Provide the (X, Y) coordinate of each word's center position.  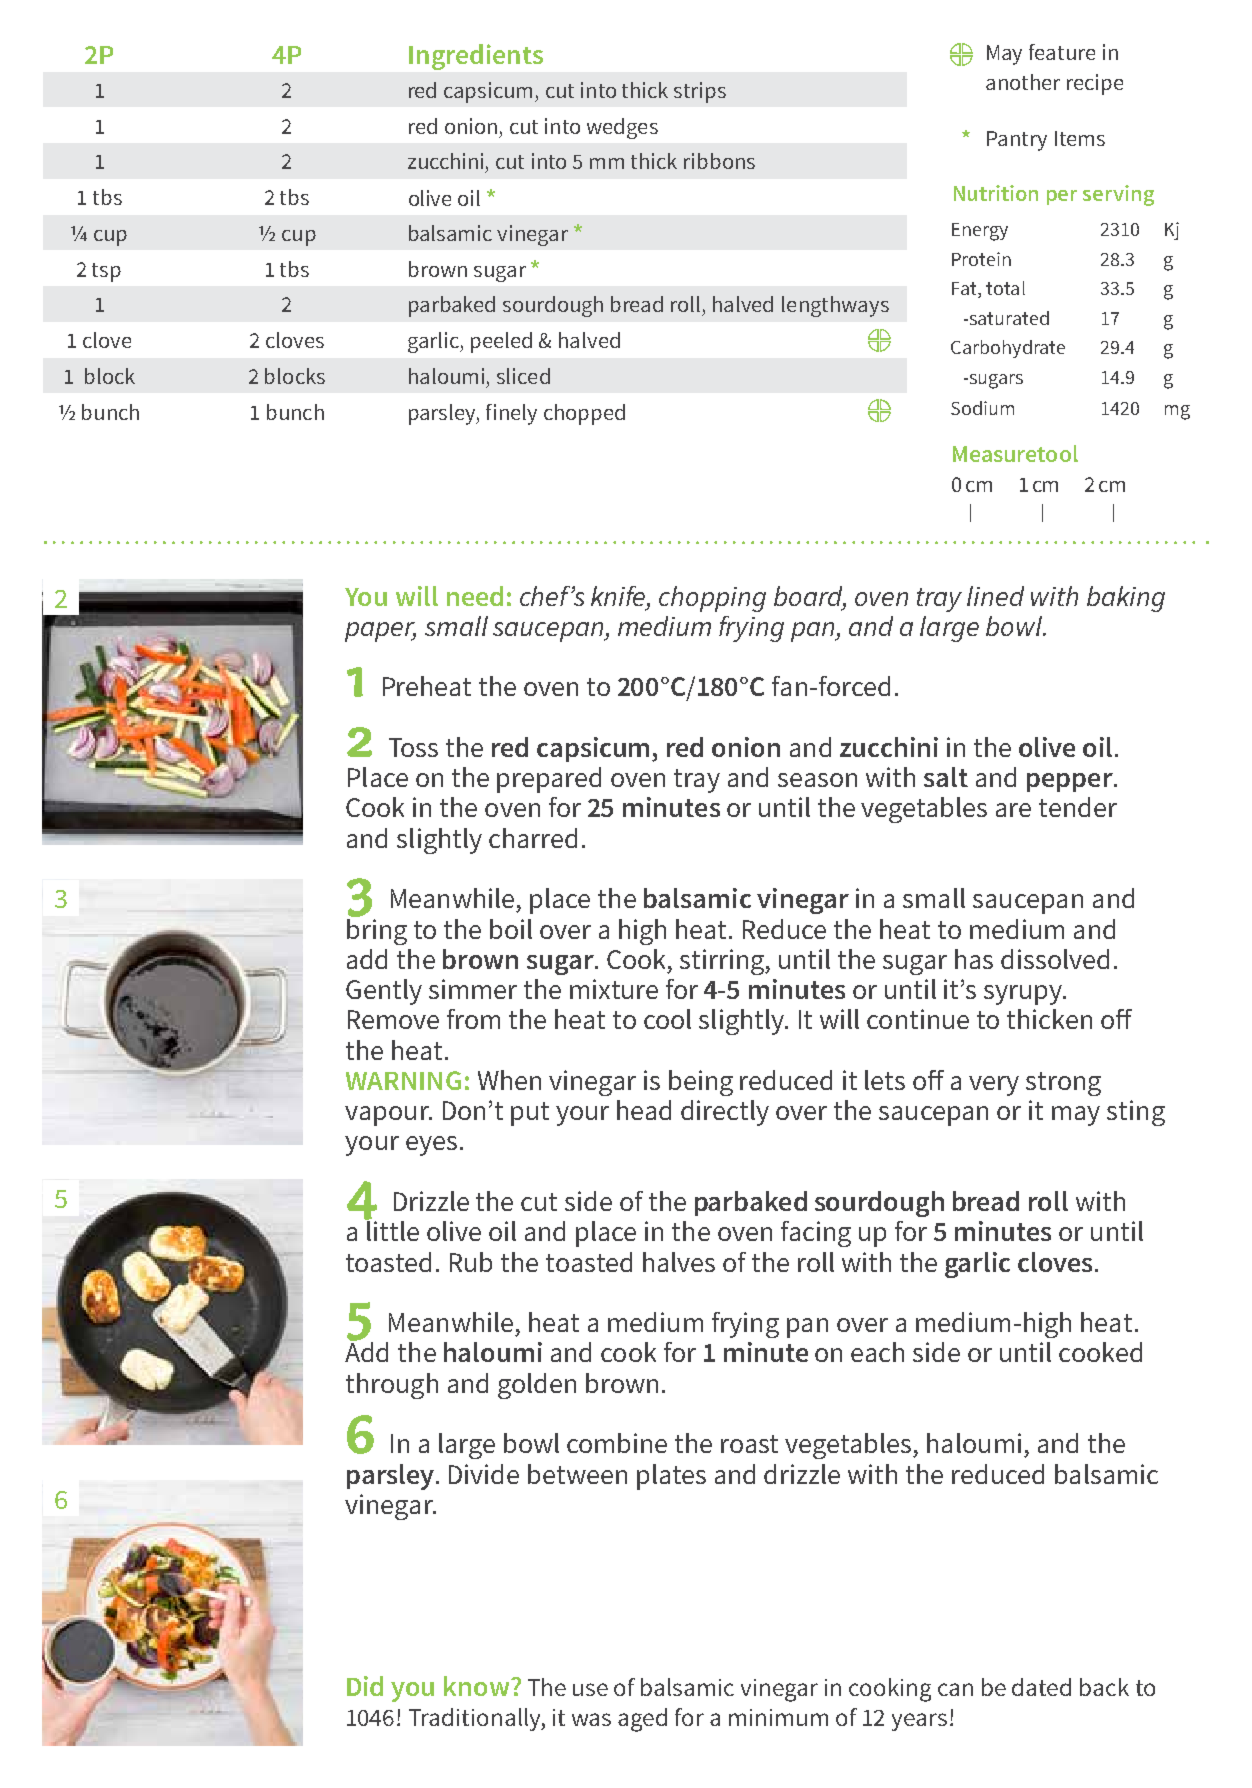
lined (995, 596)
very (994, 1086)
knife (619, 596)
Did (365, 1686)
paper (380, 632)
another (1023, 82)
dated (1041, 1687)
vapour (388, 1116)
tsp (106, 272)
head (644, 1110)
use (590, 1689)
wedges (622, 128)
